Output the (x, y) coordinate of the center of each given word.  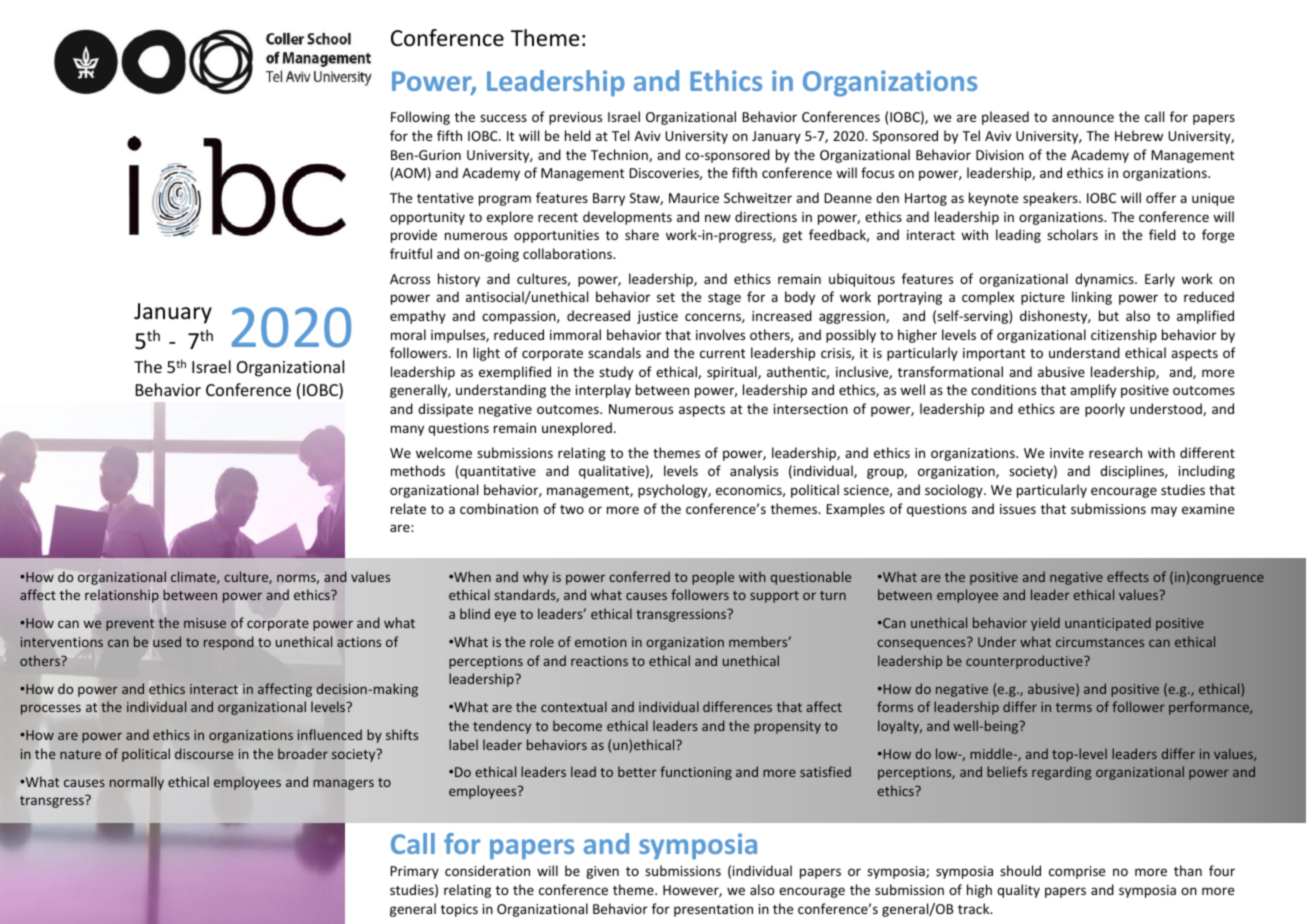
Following (420, 118)
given (602, 872)
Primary (415, 872)
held (578, 135)
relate (408, 508)
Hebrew (1139, 135)
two (572, 509)
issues (1018, 509)
